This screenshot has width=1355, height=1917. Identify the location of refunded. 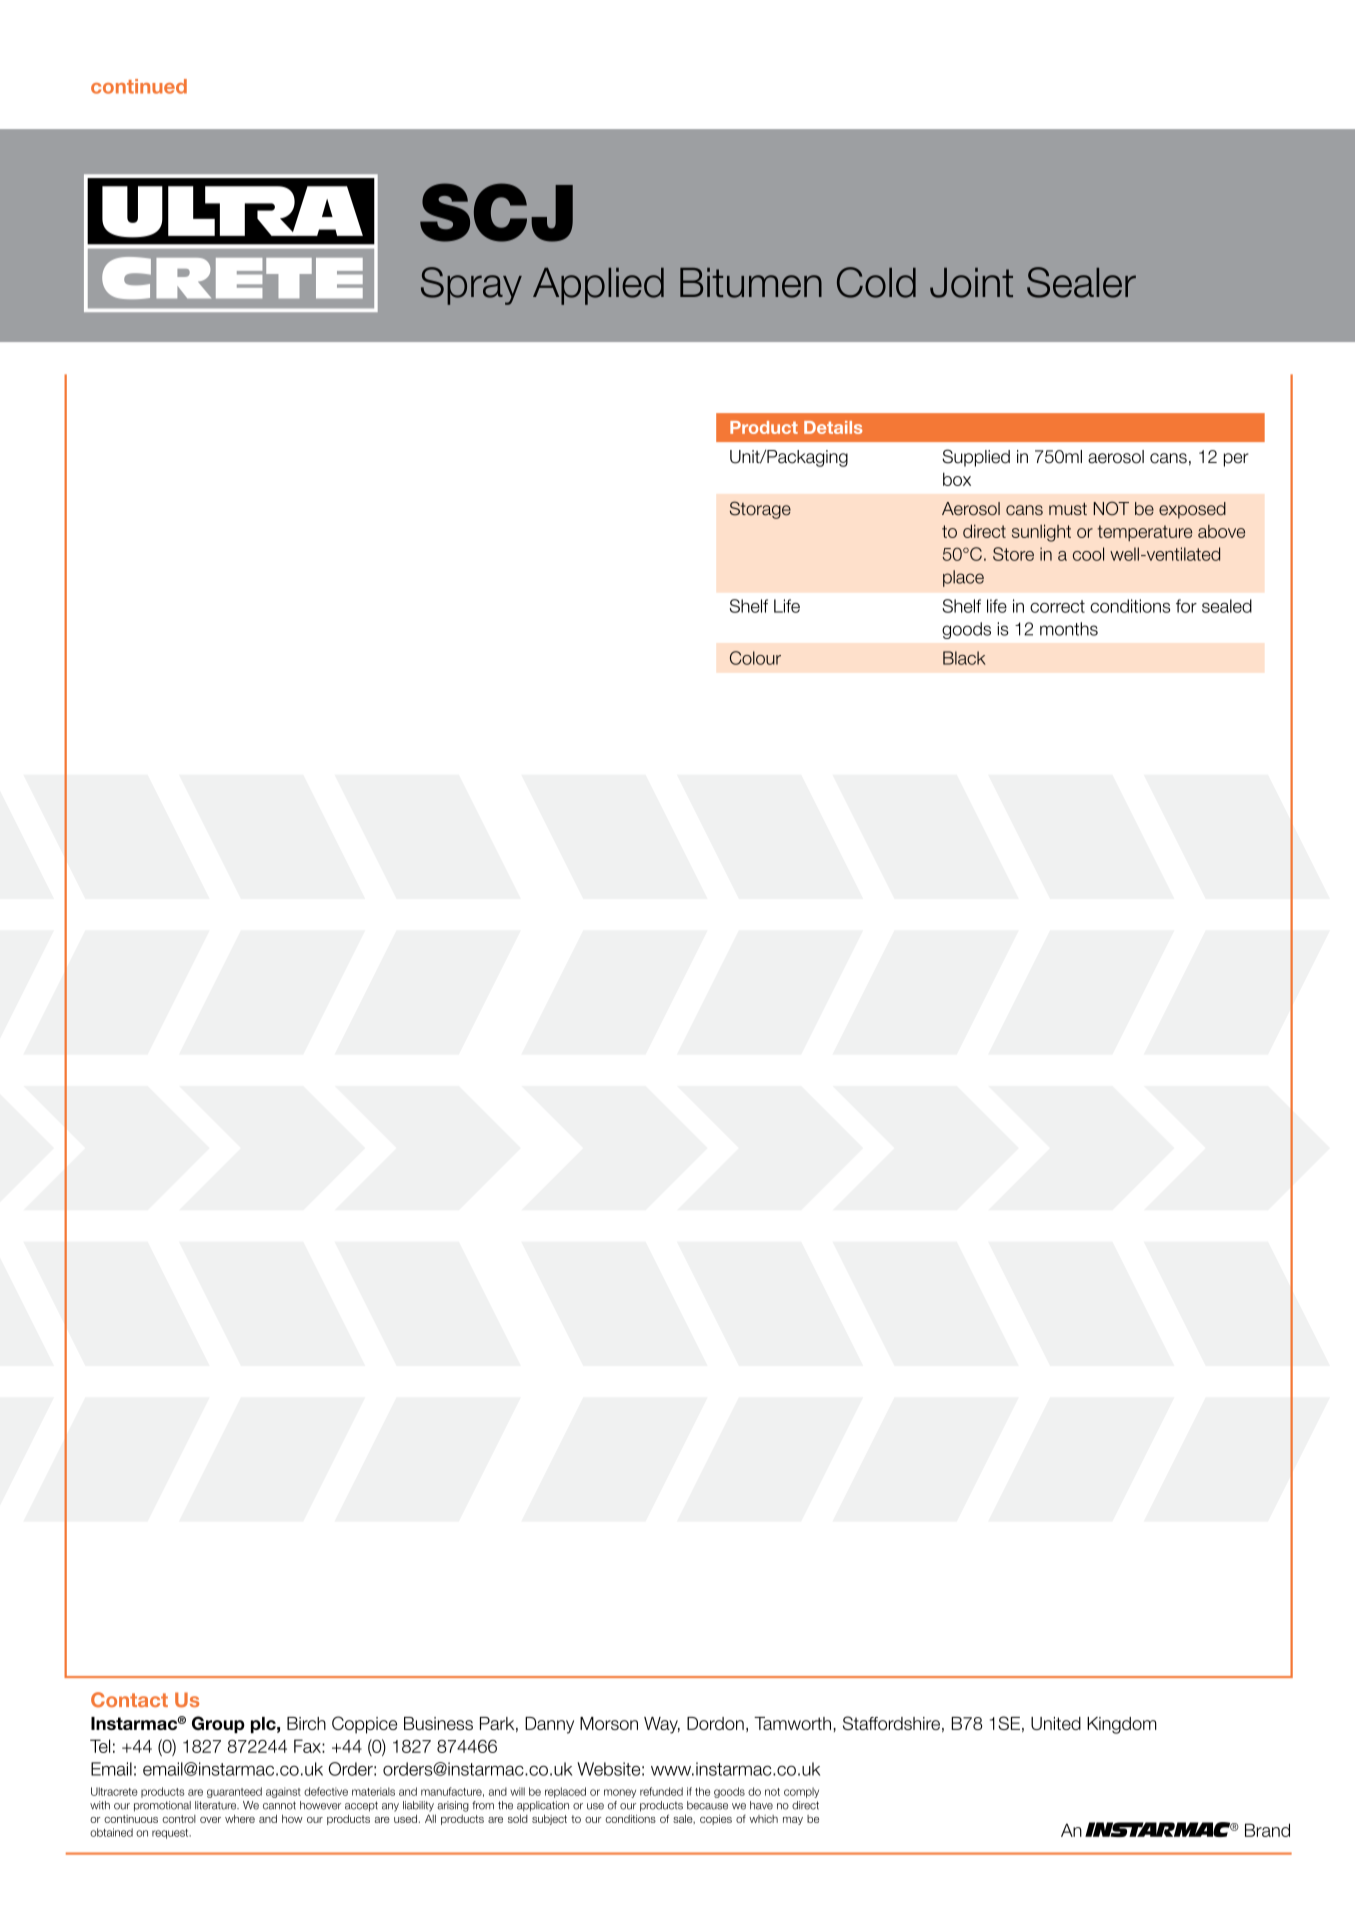
(661, 1791).
